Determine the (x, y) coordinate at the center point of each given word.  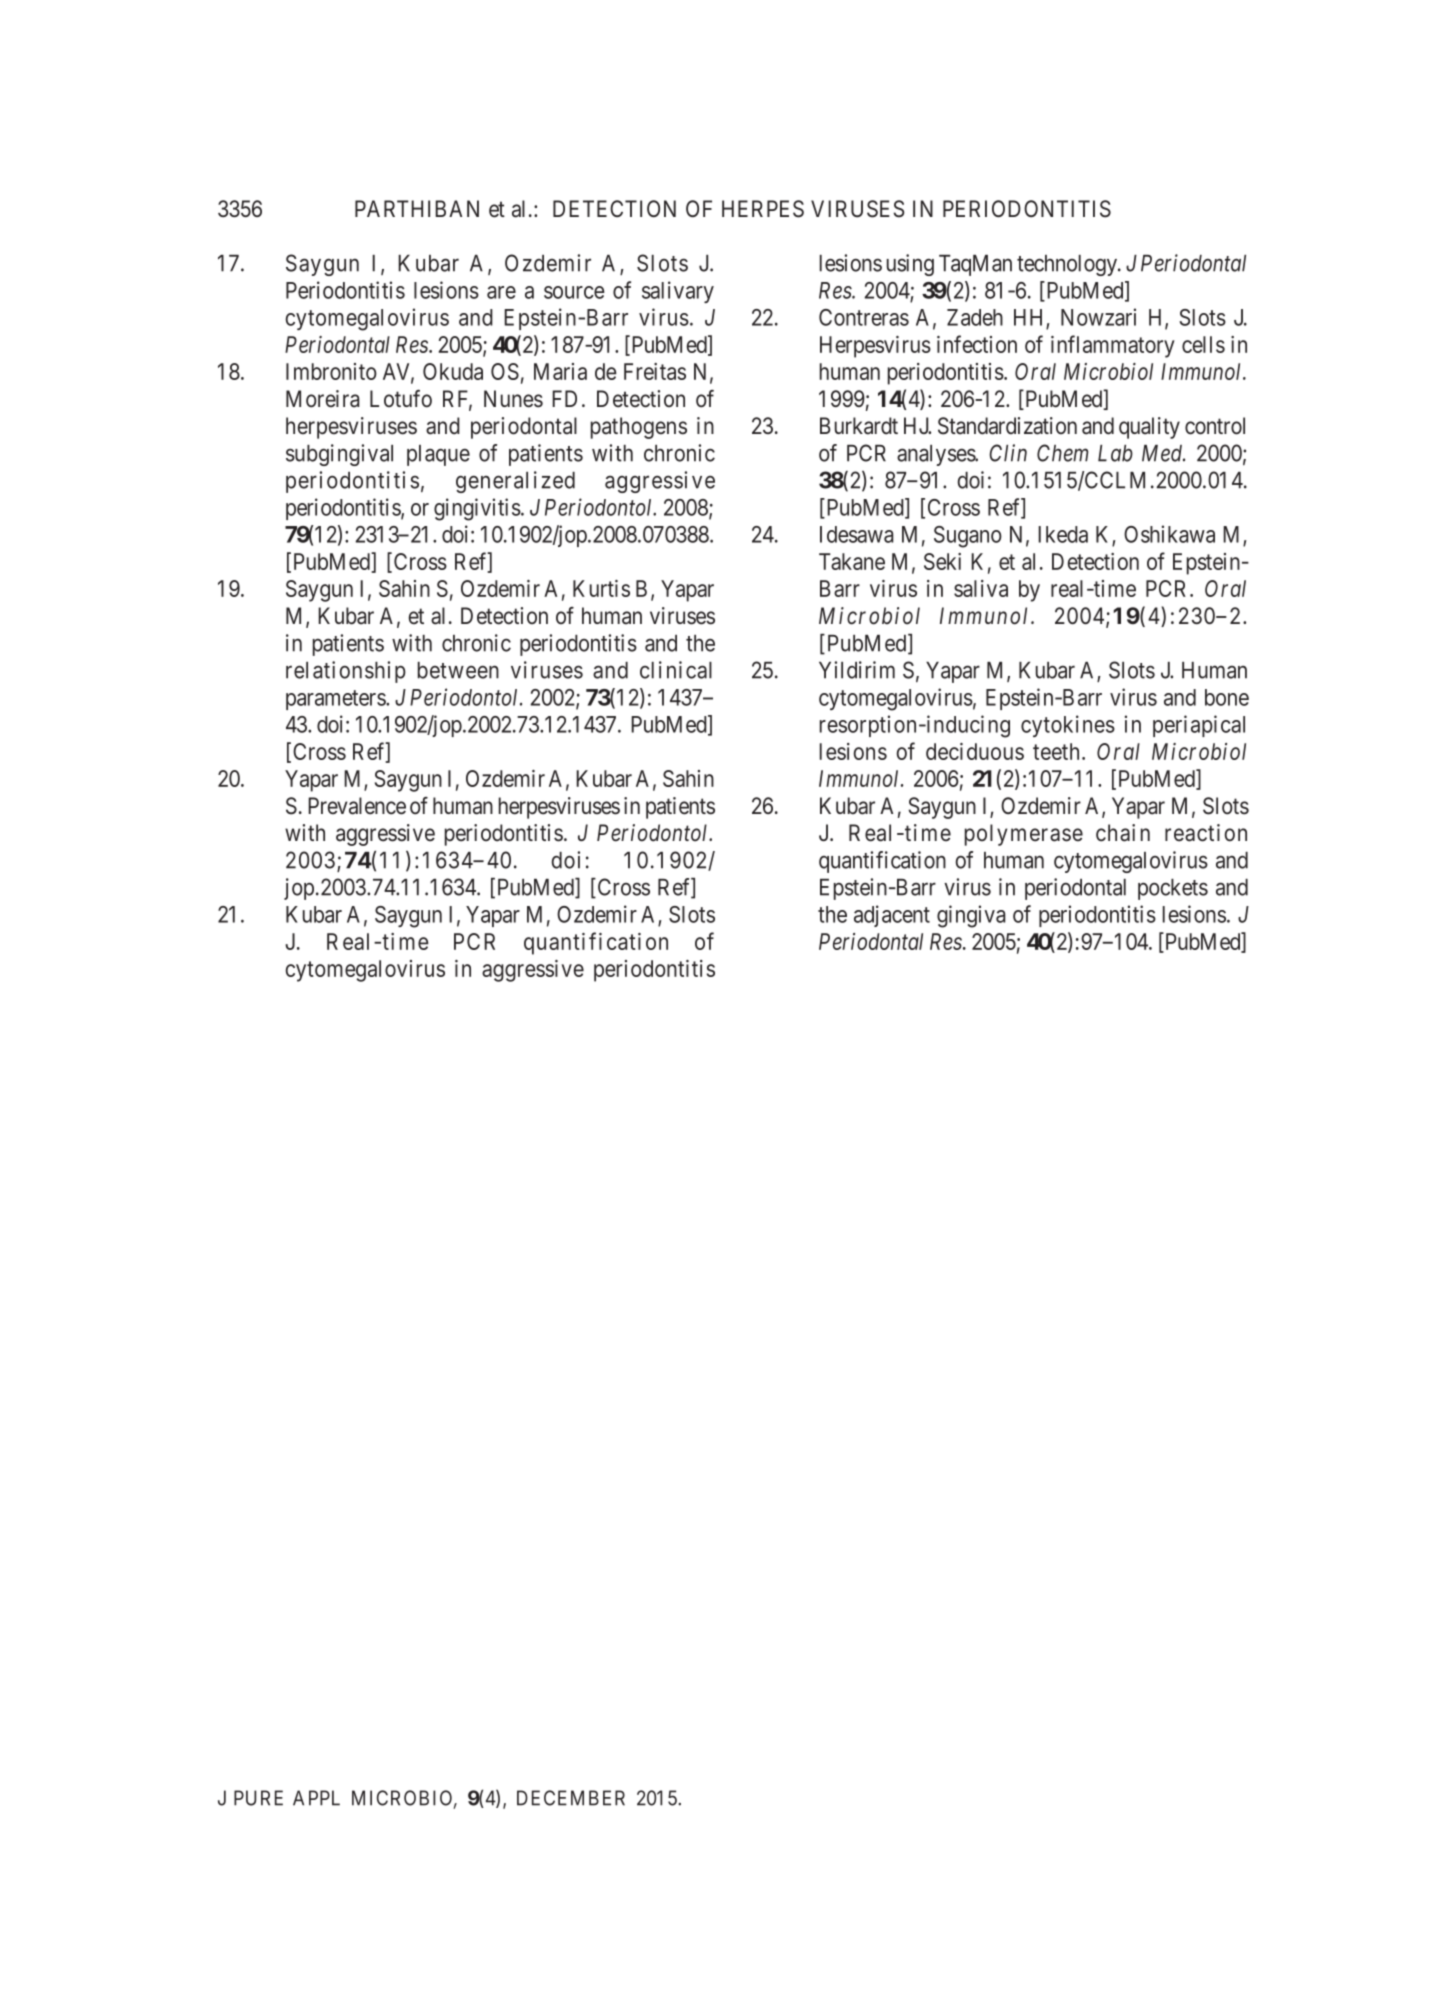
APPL (316, 1798)
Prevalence (357, 806)
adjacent (892, 916)
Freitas (655, 371)
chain (1123, 833)
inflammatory (1113, 346)
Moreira (323, 399)
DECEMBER (571, 1798)
